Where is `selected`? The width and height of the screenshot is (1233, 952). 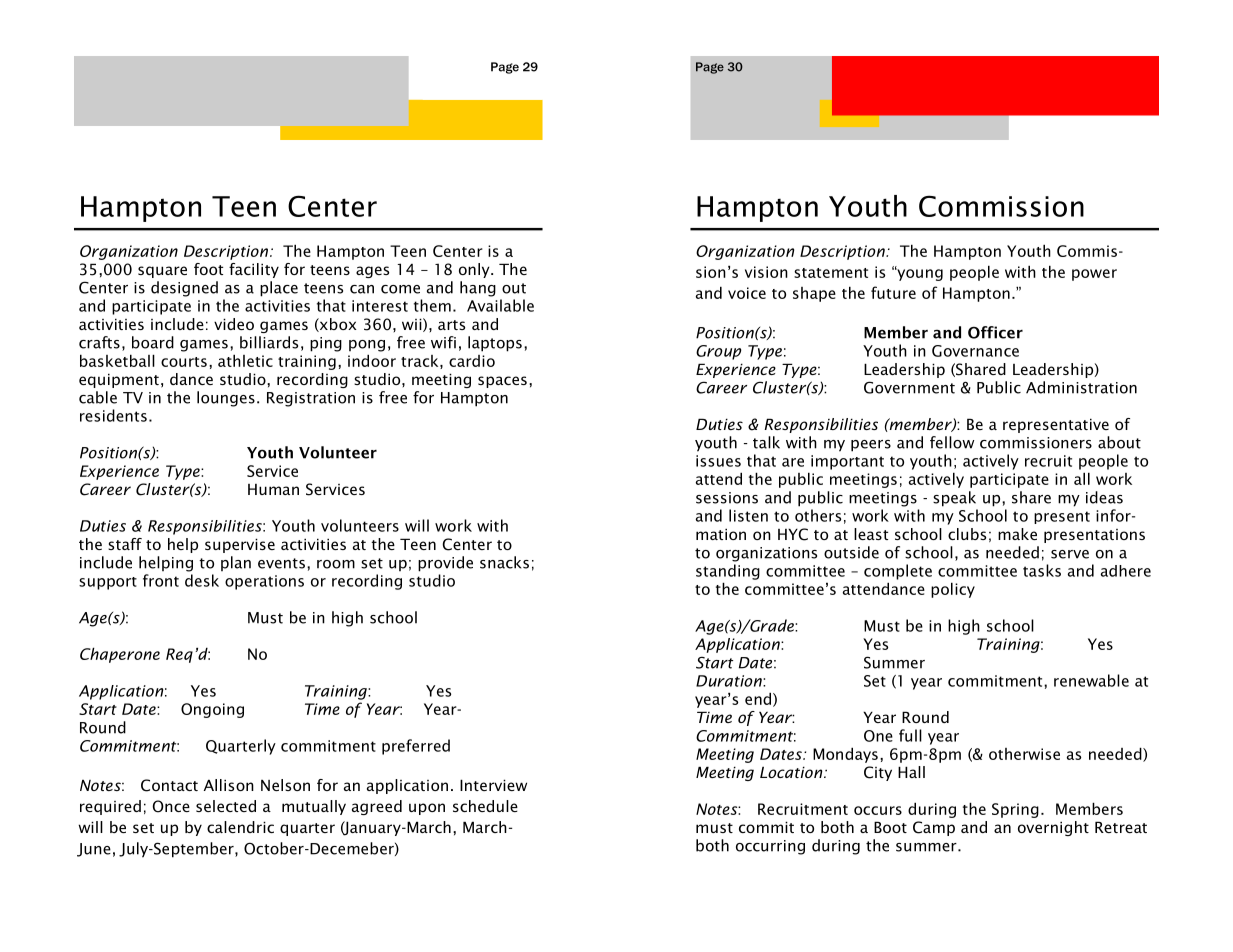 selected is located at coordinates (226, 806).
